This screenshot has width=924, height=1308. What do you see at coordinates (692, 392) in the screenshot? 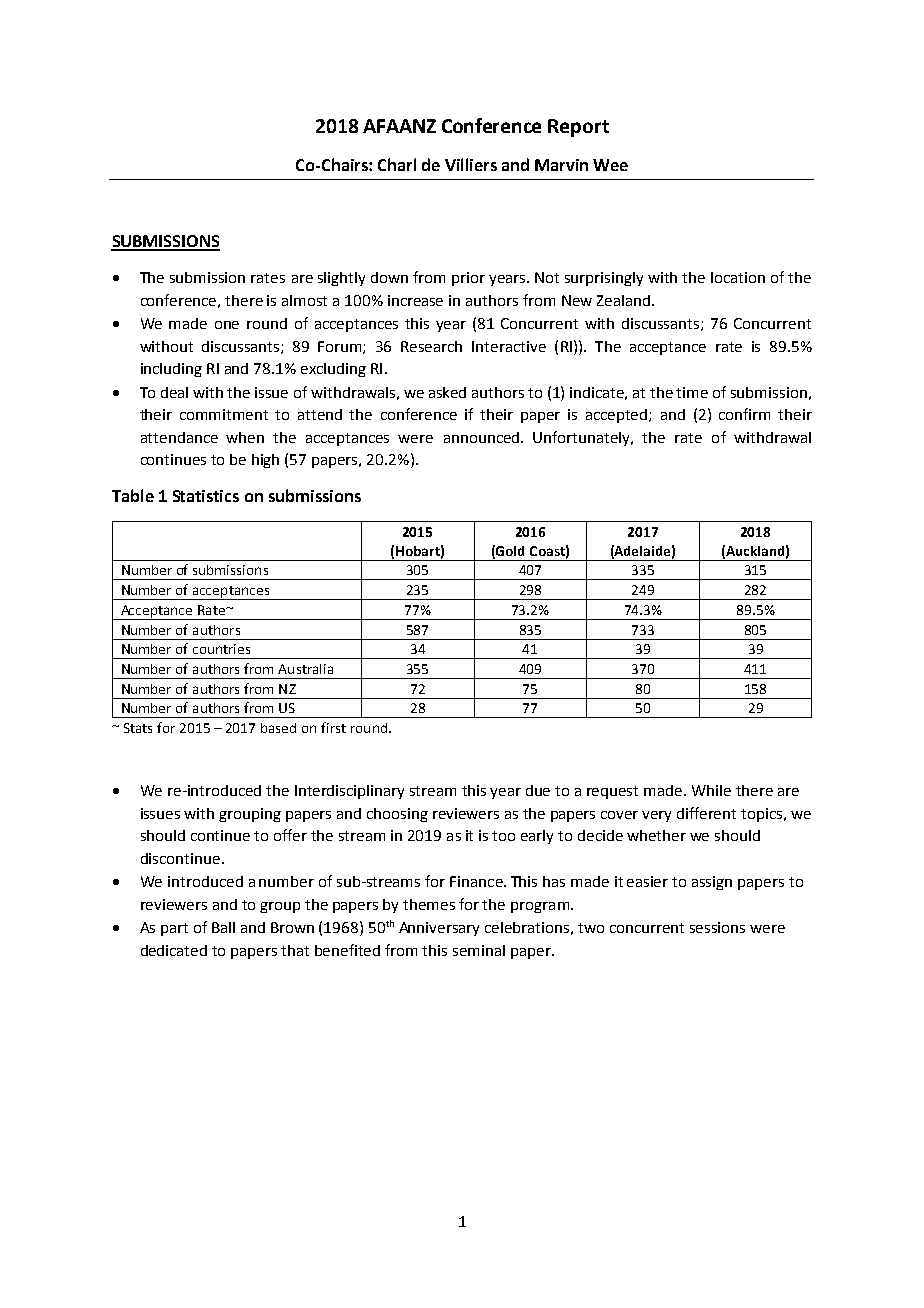
I see `time` at bounding box center [692, 392].
